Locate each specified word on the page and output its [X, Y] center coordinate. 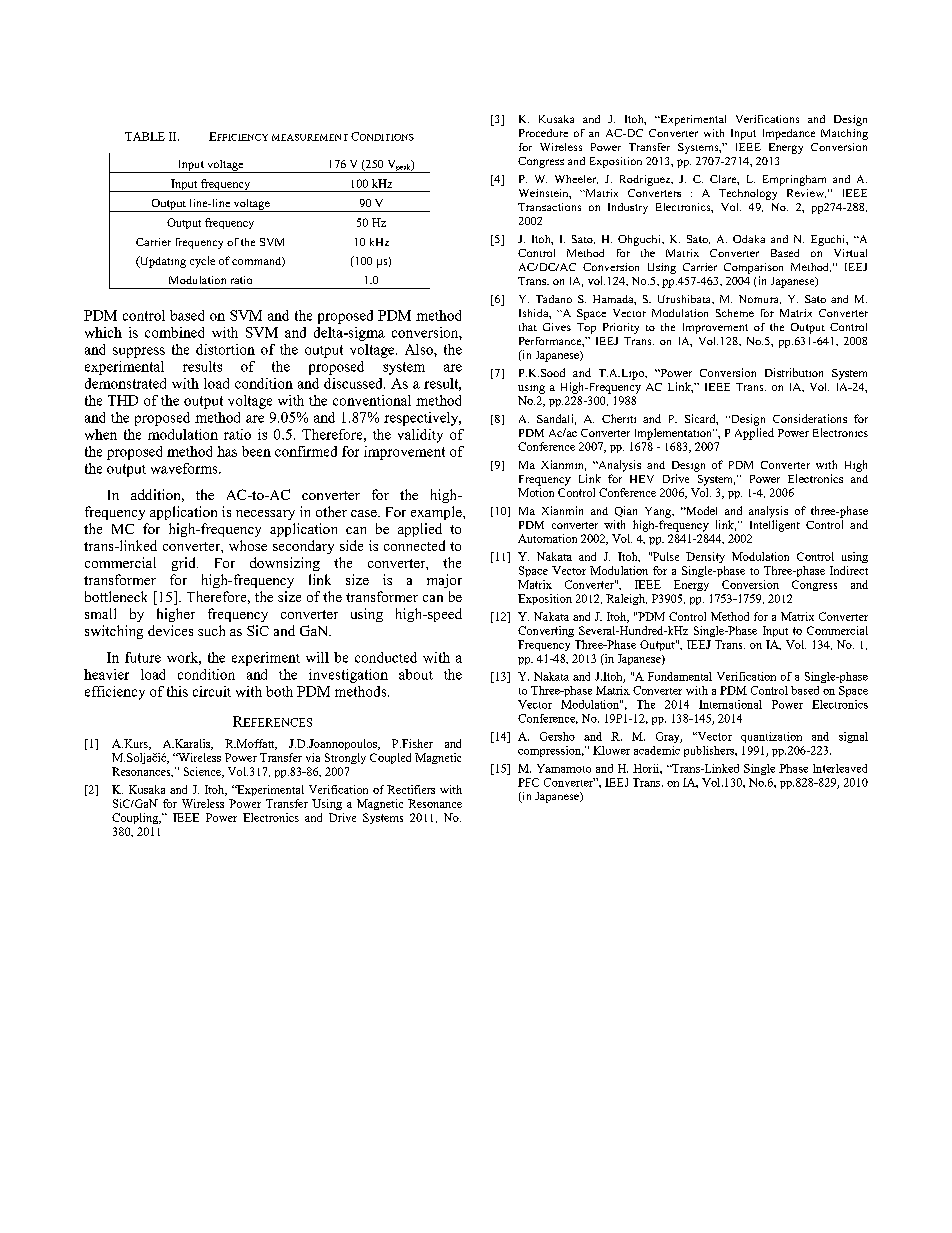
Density [705, 557]
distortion [225, 349]
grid [185, 564]
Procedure [543, 133]
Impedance [789, 134]
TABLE [145, 136]
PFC [528, 782]
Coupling [136, 818]
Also [420, 349]
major [444, 581]
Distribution [794, 372]
